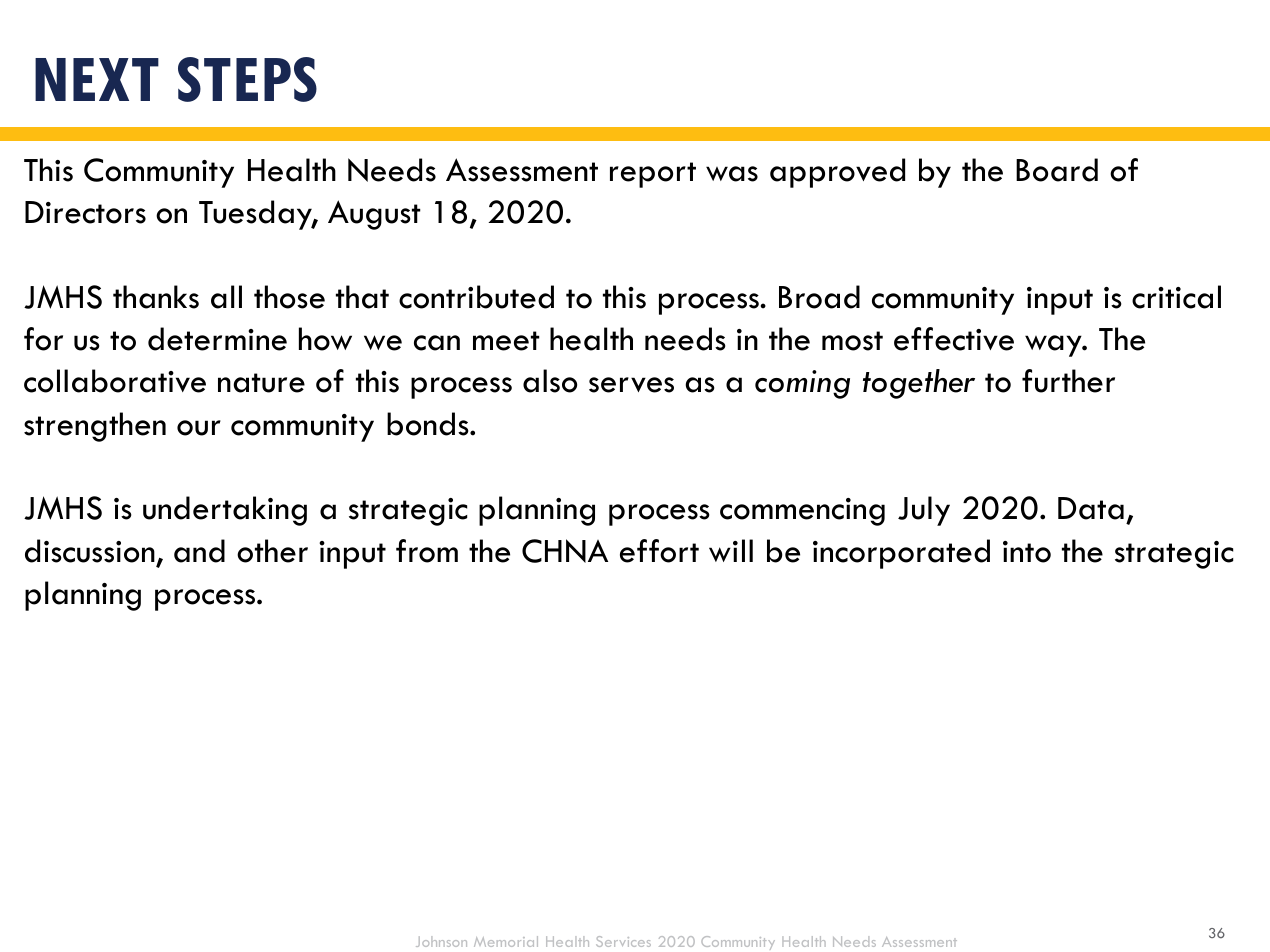 This image has height=952, width=1270. Describe the element at coordinates (1057, 170) in the image. I see `Board` at that location.
